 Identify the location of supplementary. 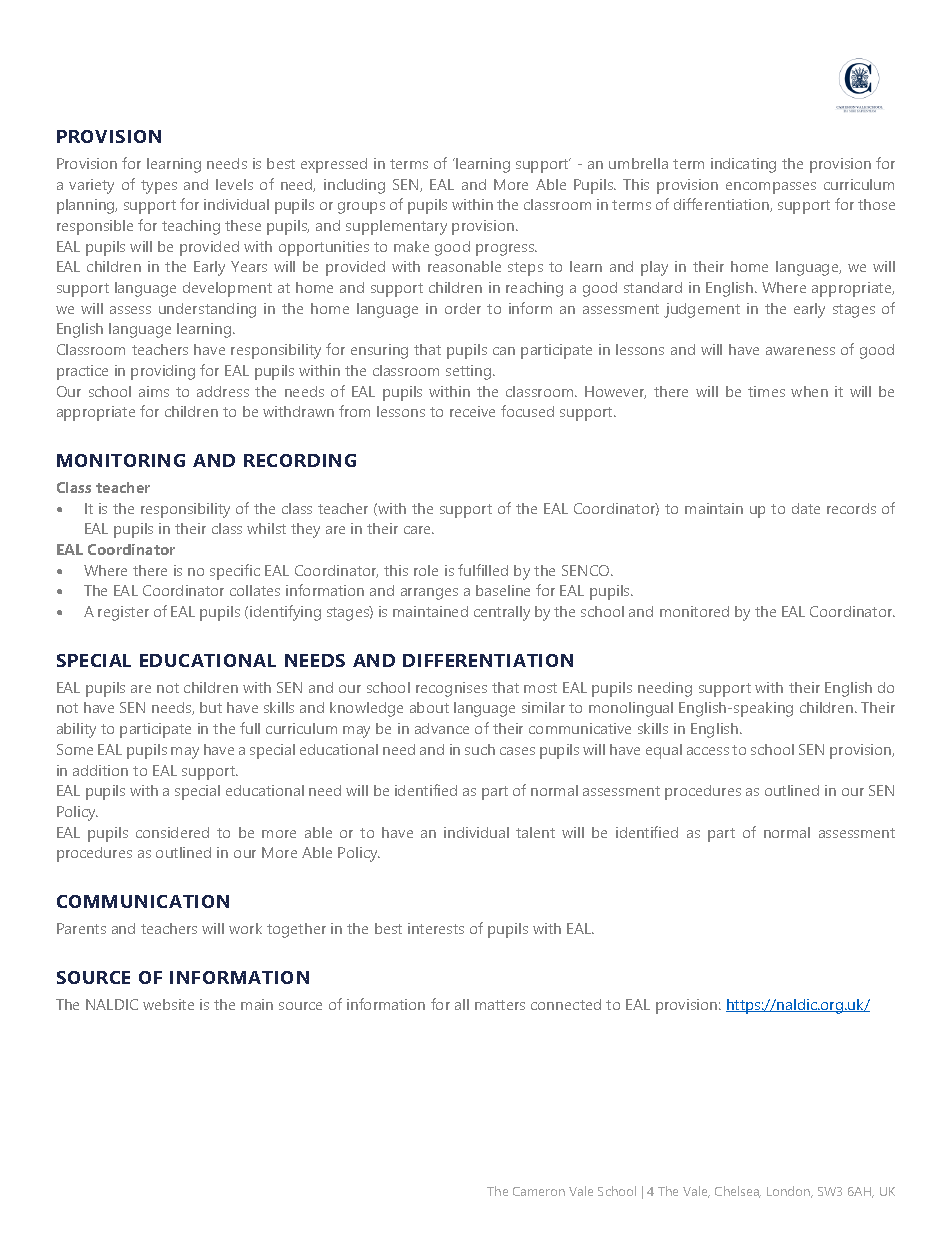
(396, 227).
